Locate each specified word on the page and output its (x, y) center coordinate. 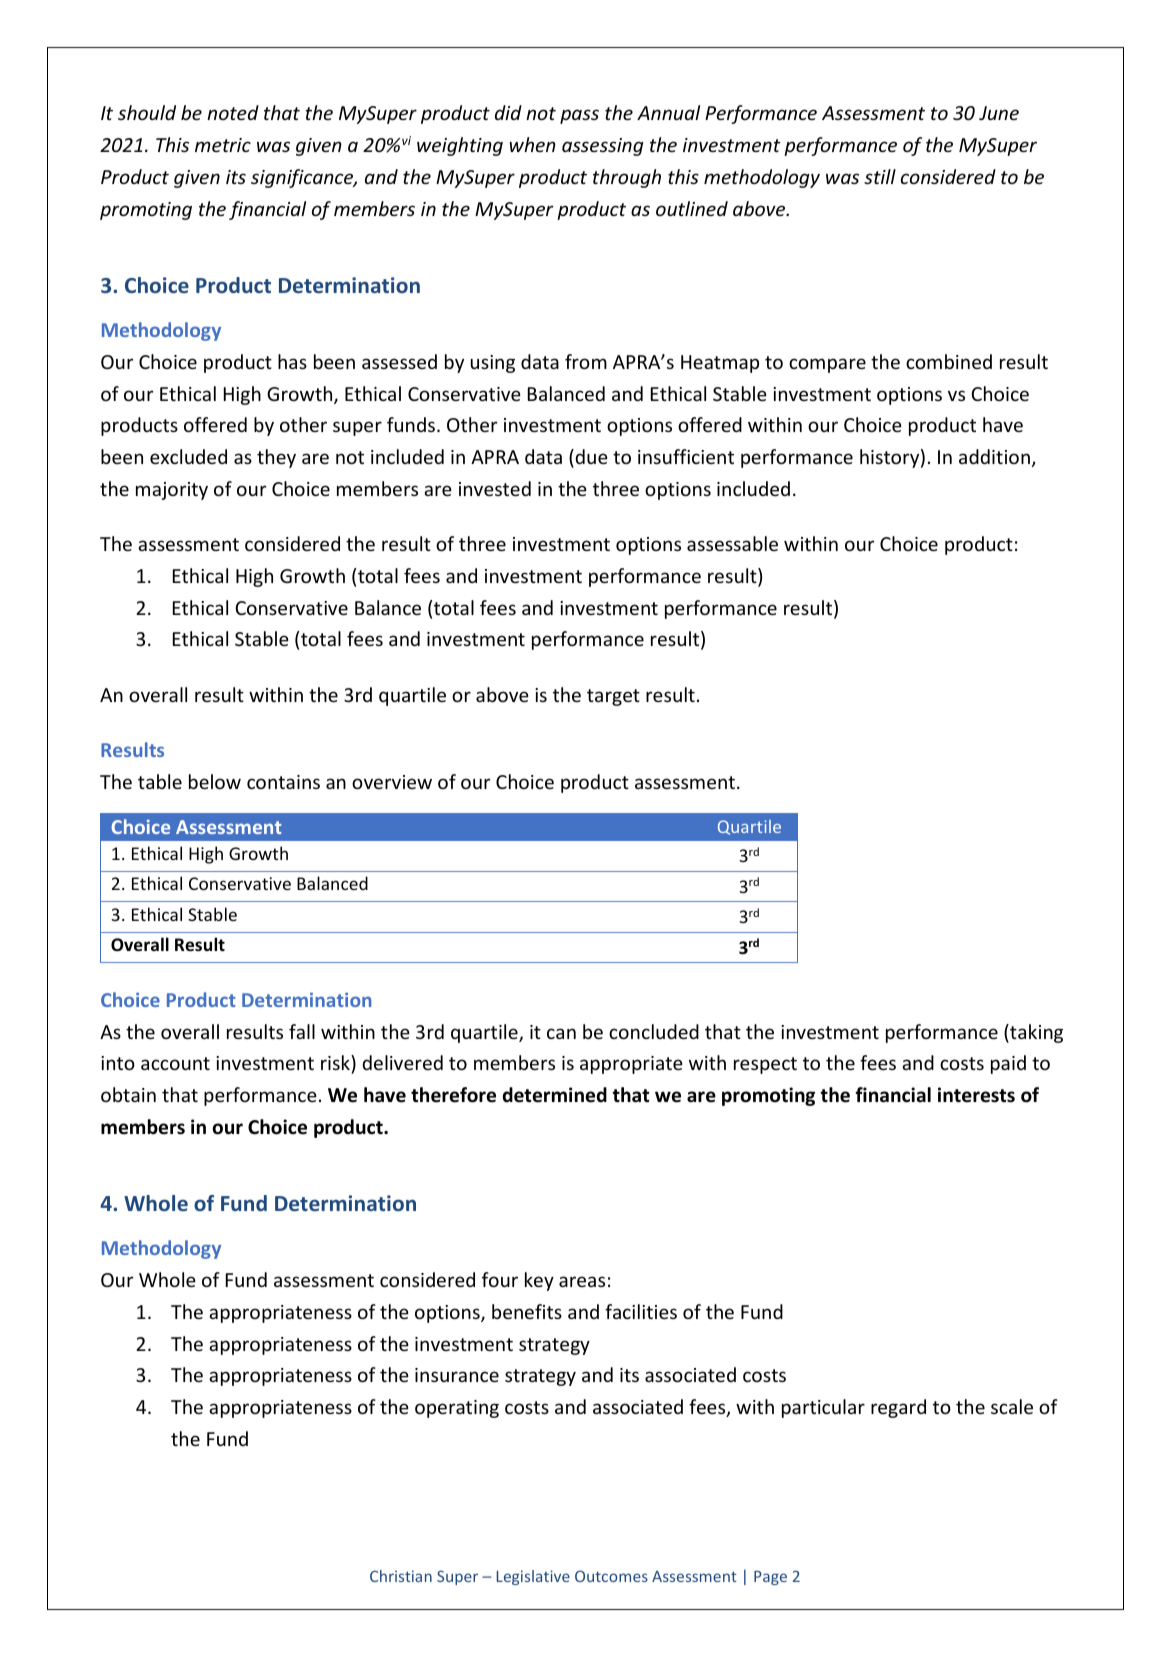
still (880, 176)
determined (555, 1095)
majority (172, 491)
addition (994, 456)
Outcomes (611, 1576)
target (613, 697)
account (175, 1063)
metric (223, 145)
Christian (401, 1576)
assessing (603, 147)
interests (976, 1095)
